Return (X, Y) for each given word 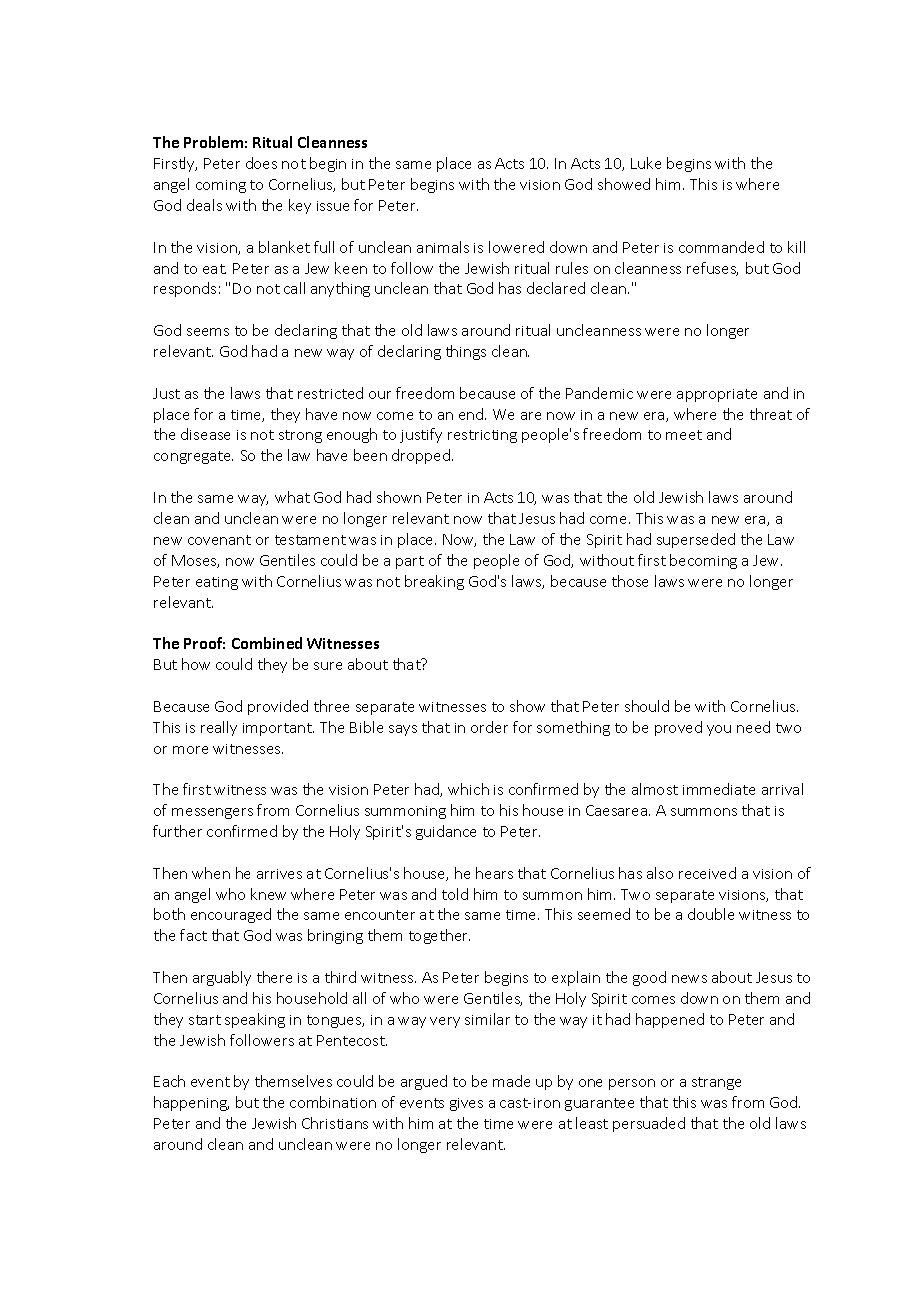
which (468, 789)
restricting (482, 436)
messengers (212, 813)
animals (443, 247)
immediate (719, 789)
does (261, 163)
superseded (696, 540)
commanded (721, 247)
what (292, 497)
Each (169, 1081)
